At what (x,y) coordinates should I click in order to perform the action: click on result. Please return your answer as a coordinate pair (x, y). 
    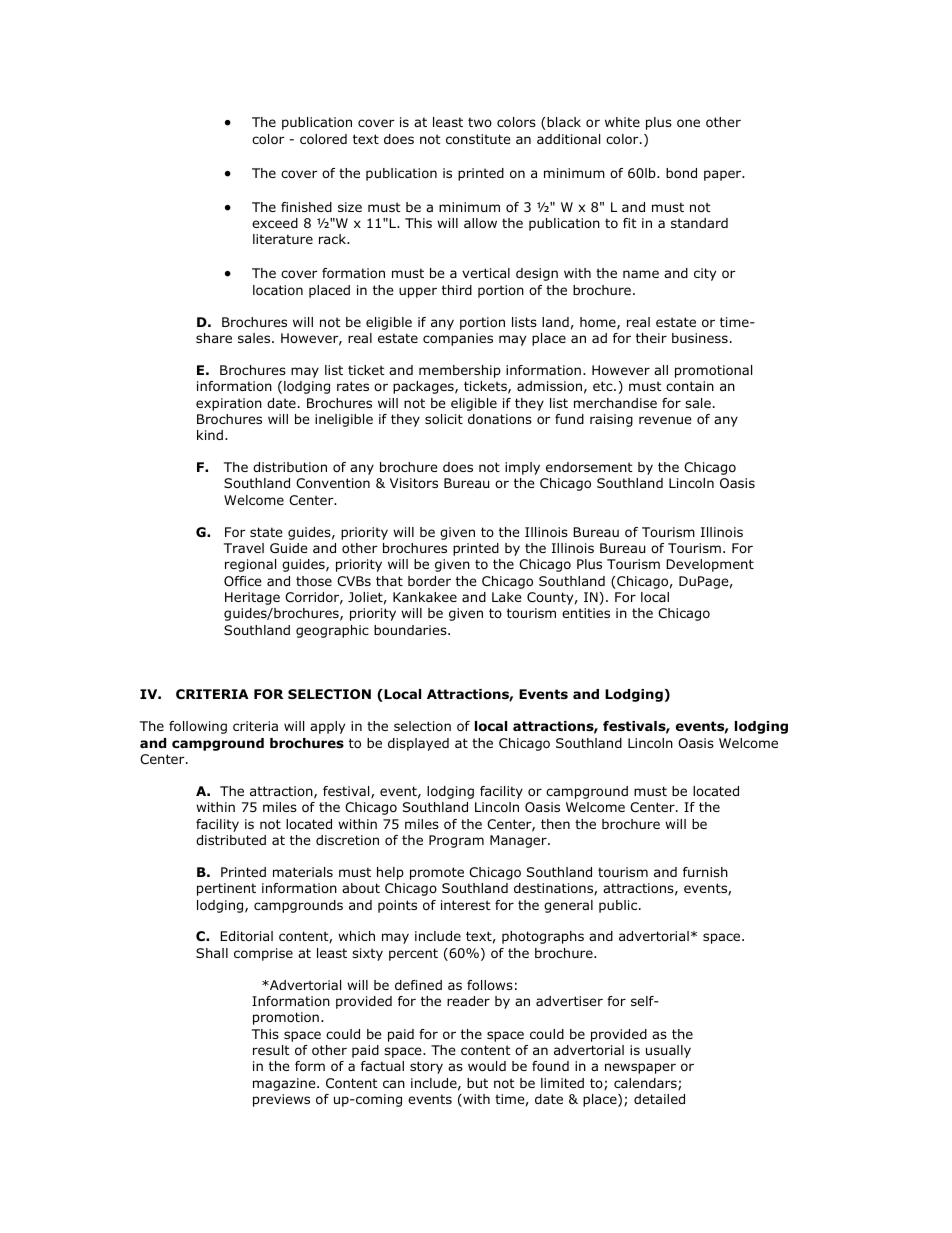
    Looking at the image, I should click on (271, 1050).
